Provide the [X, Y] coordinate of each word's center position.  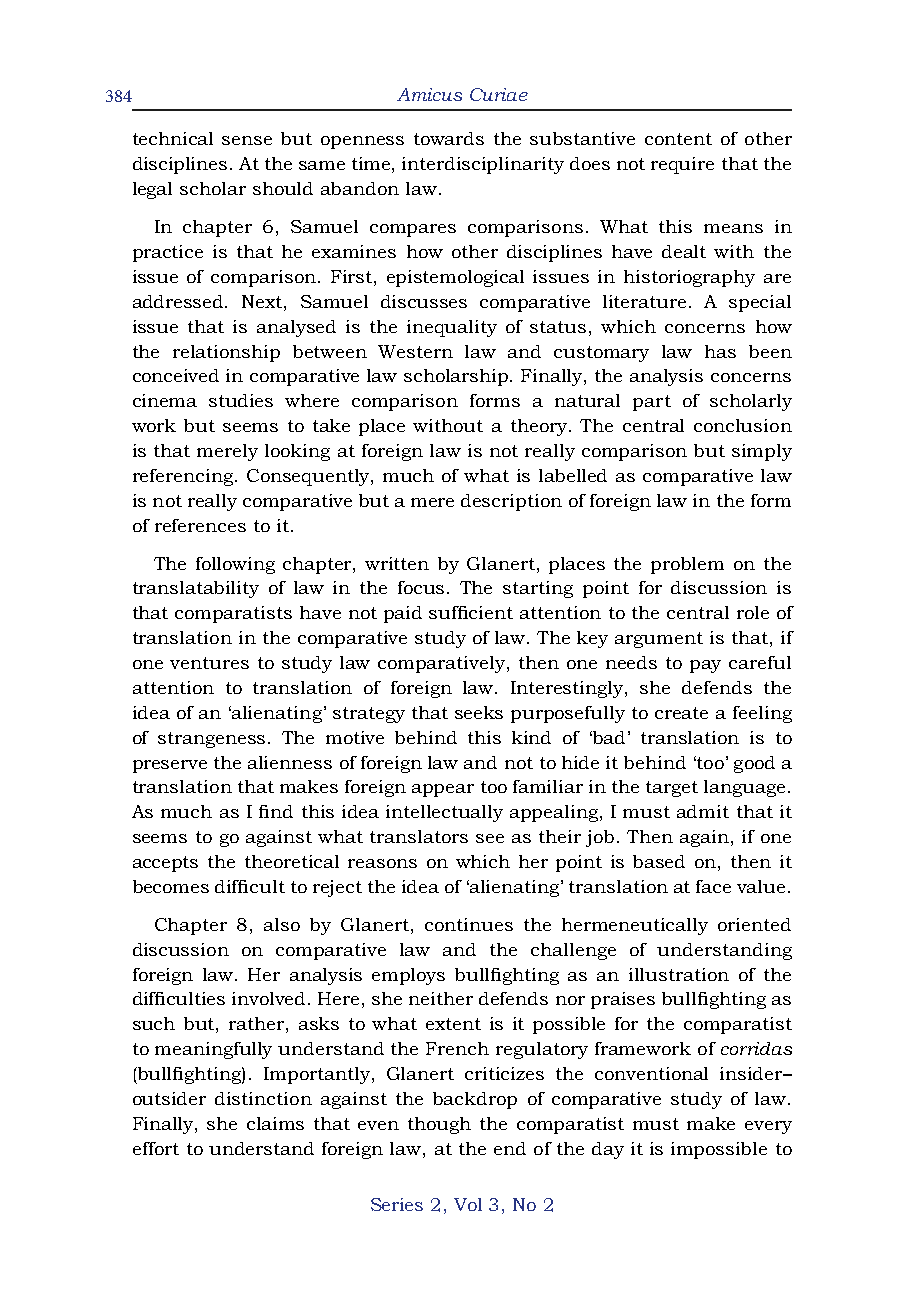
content [678, 139]
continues [469, 924]
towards [449, 138]
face [713, 886]
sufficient [471, 612]
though [439, 1125]
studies [241, 400]
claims [275, 1123]
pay [705, 666]
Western [415, 351]
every [768, 1127]
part [652, 403]
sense [247, 140]
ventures [209, 663]
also [282, 924]
